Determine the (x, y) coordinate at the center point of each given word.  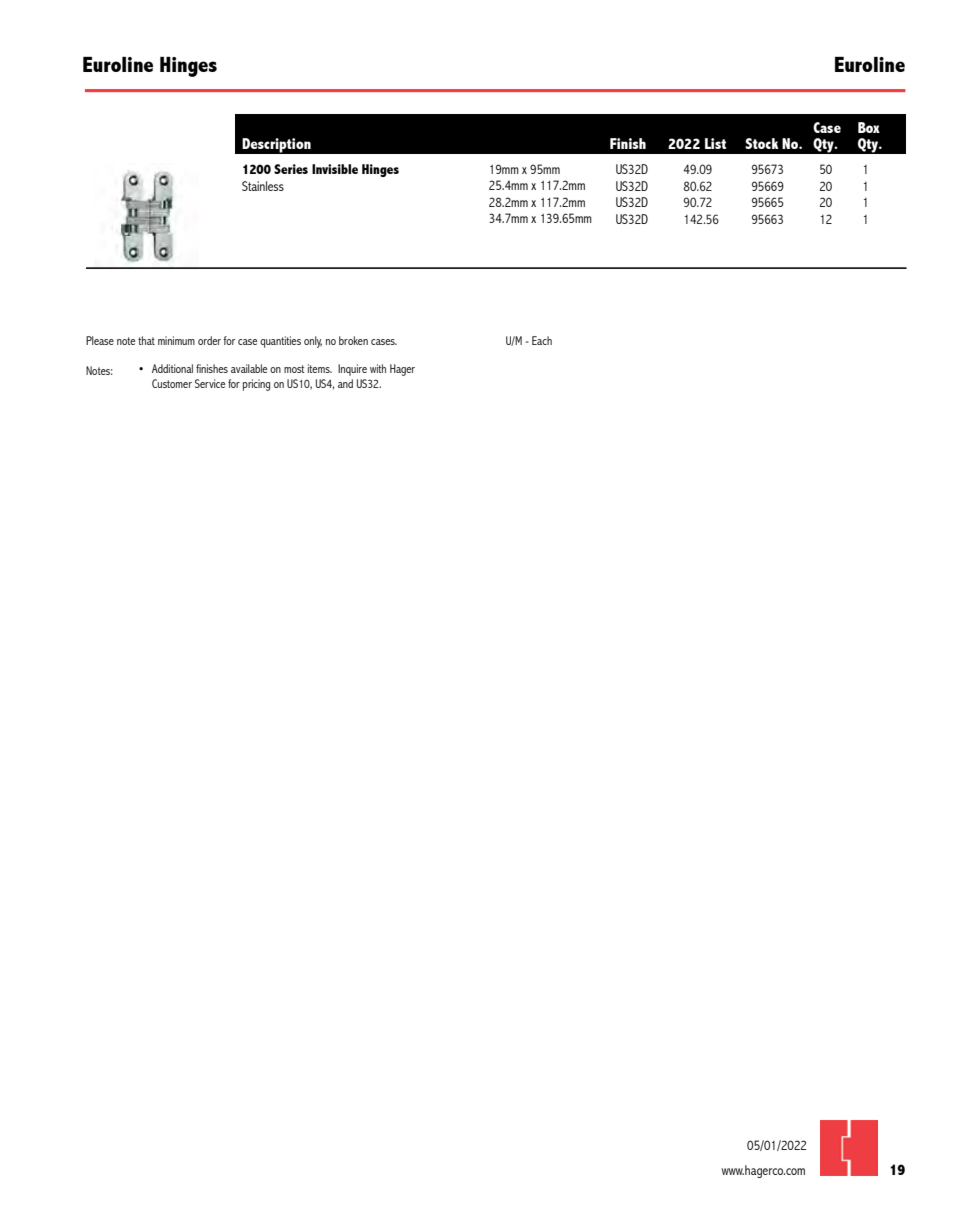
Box (869, 127)
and (345, 383)
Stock (762, 143)
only (313, 342)
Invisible (335, 169)
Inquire (352, 370)
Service (210, 383)
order (209, 340)
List (715, 143)
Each (542, 340)
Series (291, 169)
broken (353, 340)
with (378, 368)
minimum (176, 340)
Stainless (263, 186)
